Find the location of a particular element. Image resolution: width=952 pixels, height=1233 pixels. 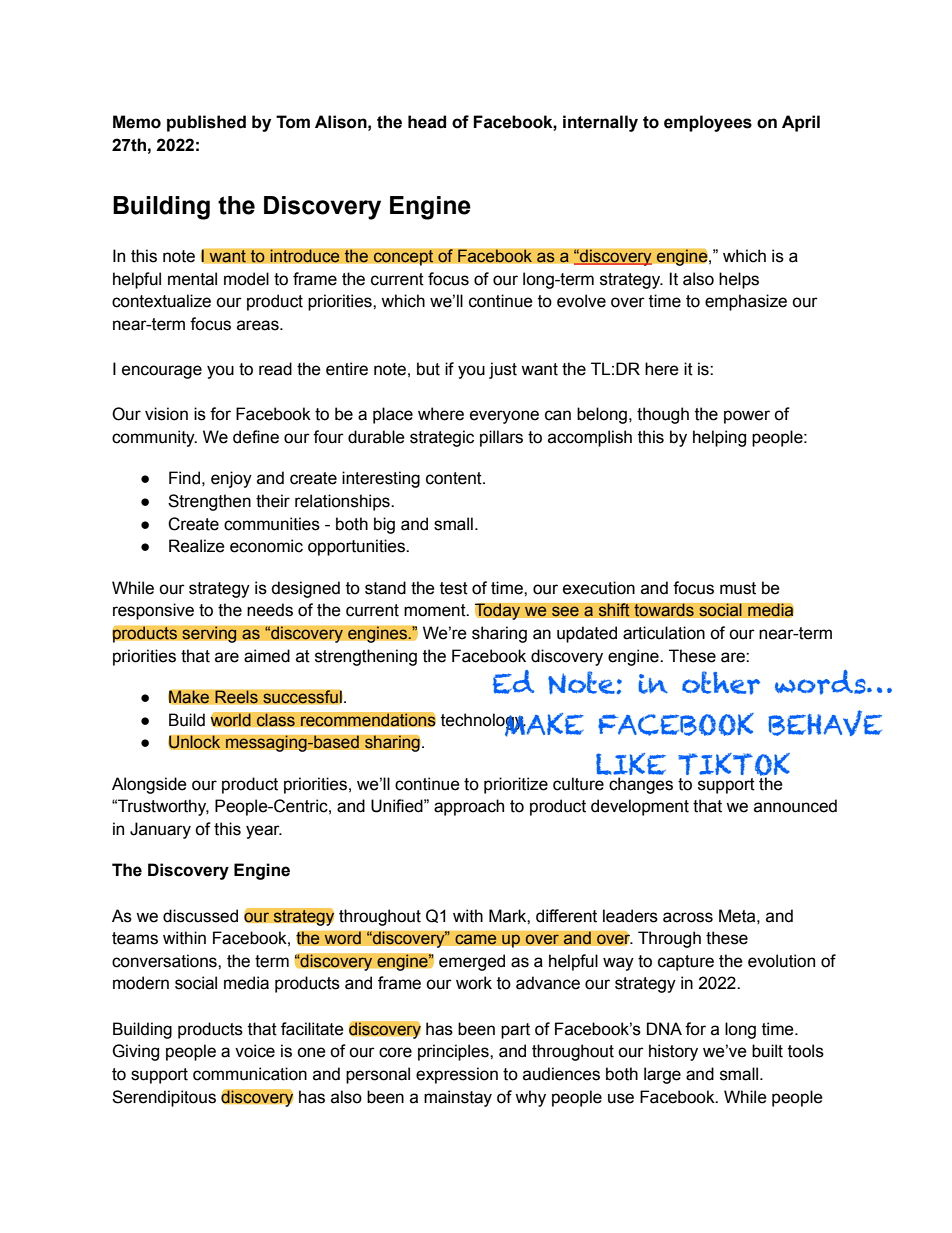

enjoy is located at coordinates (231, 479).
